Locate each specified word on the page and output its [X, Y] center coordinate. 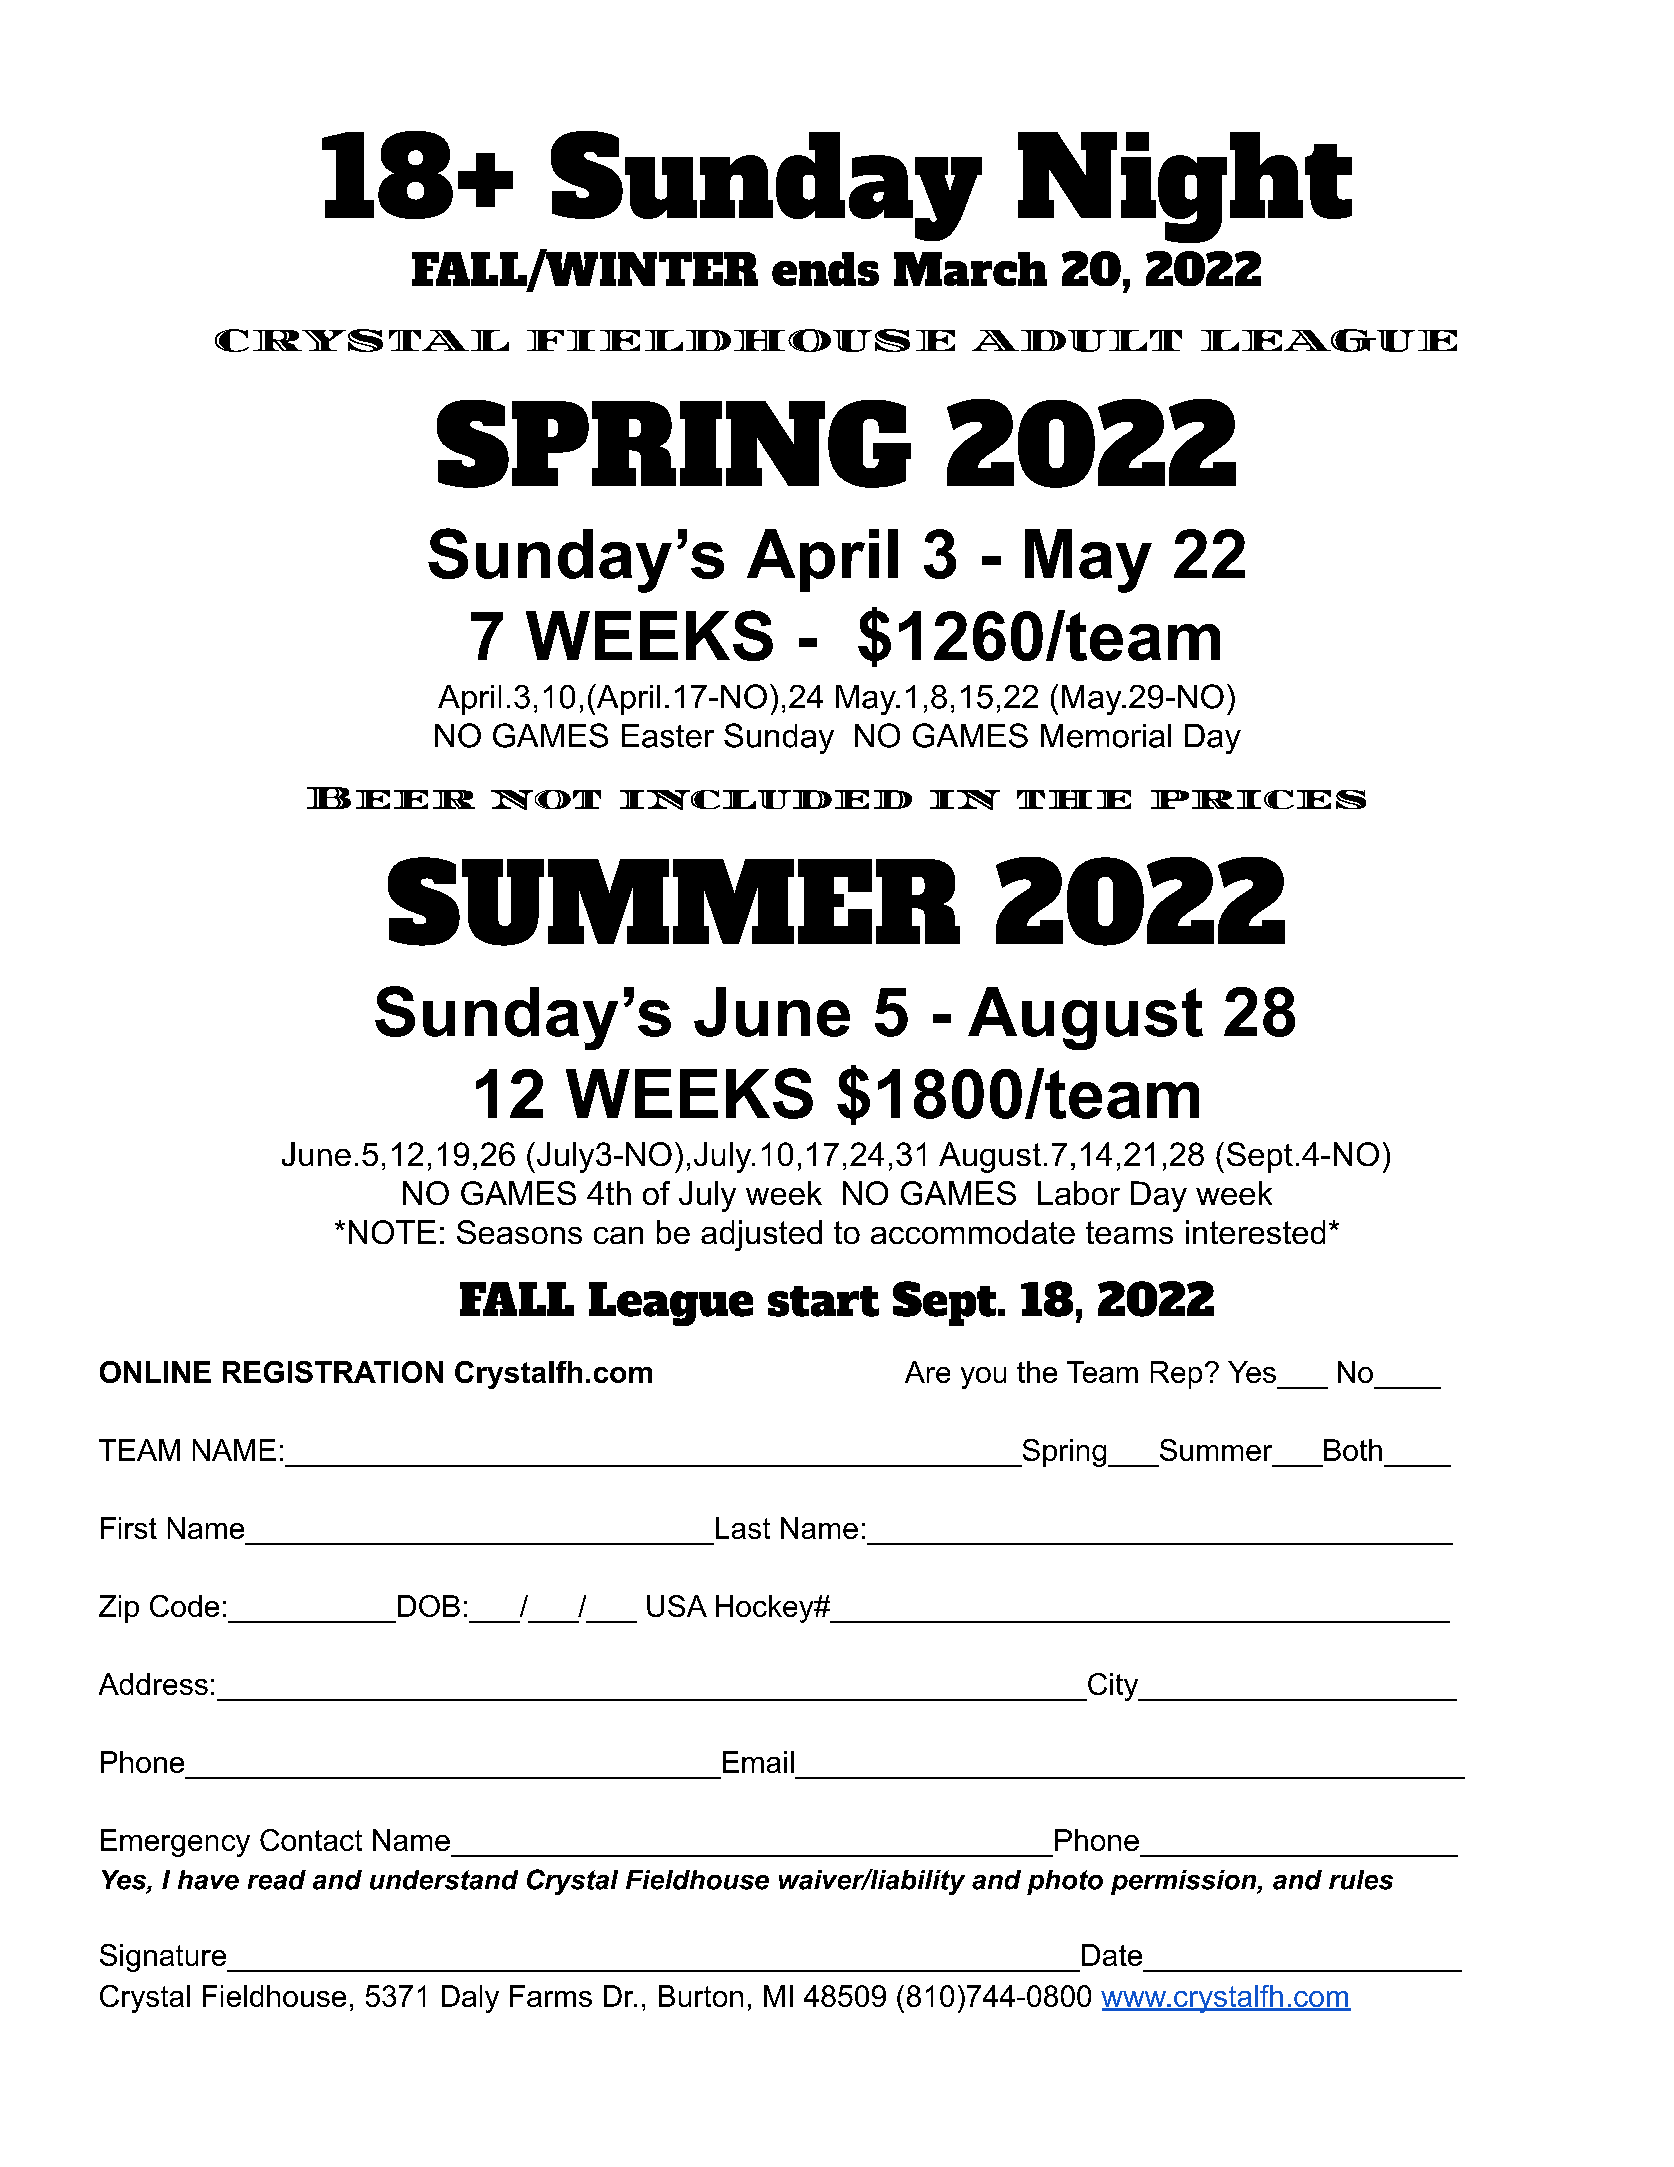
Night [1185, 187]
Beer [391, 798]
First [129, 1528]
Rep [1176, 1375]
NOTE [392, 1232]
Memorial [1106, 736]
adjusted [761, 1235]
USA [677, 1606]
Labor [1079, 1193]
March [970, 269]
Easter [668, 736]
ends [825, 269]
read [277, 1880]
